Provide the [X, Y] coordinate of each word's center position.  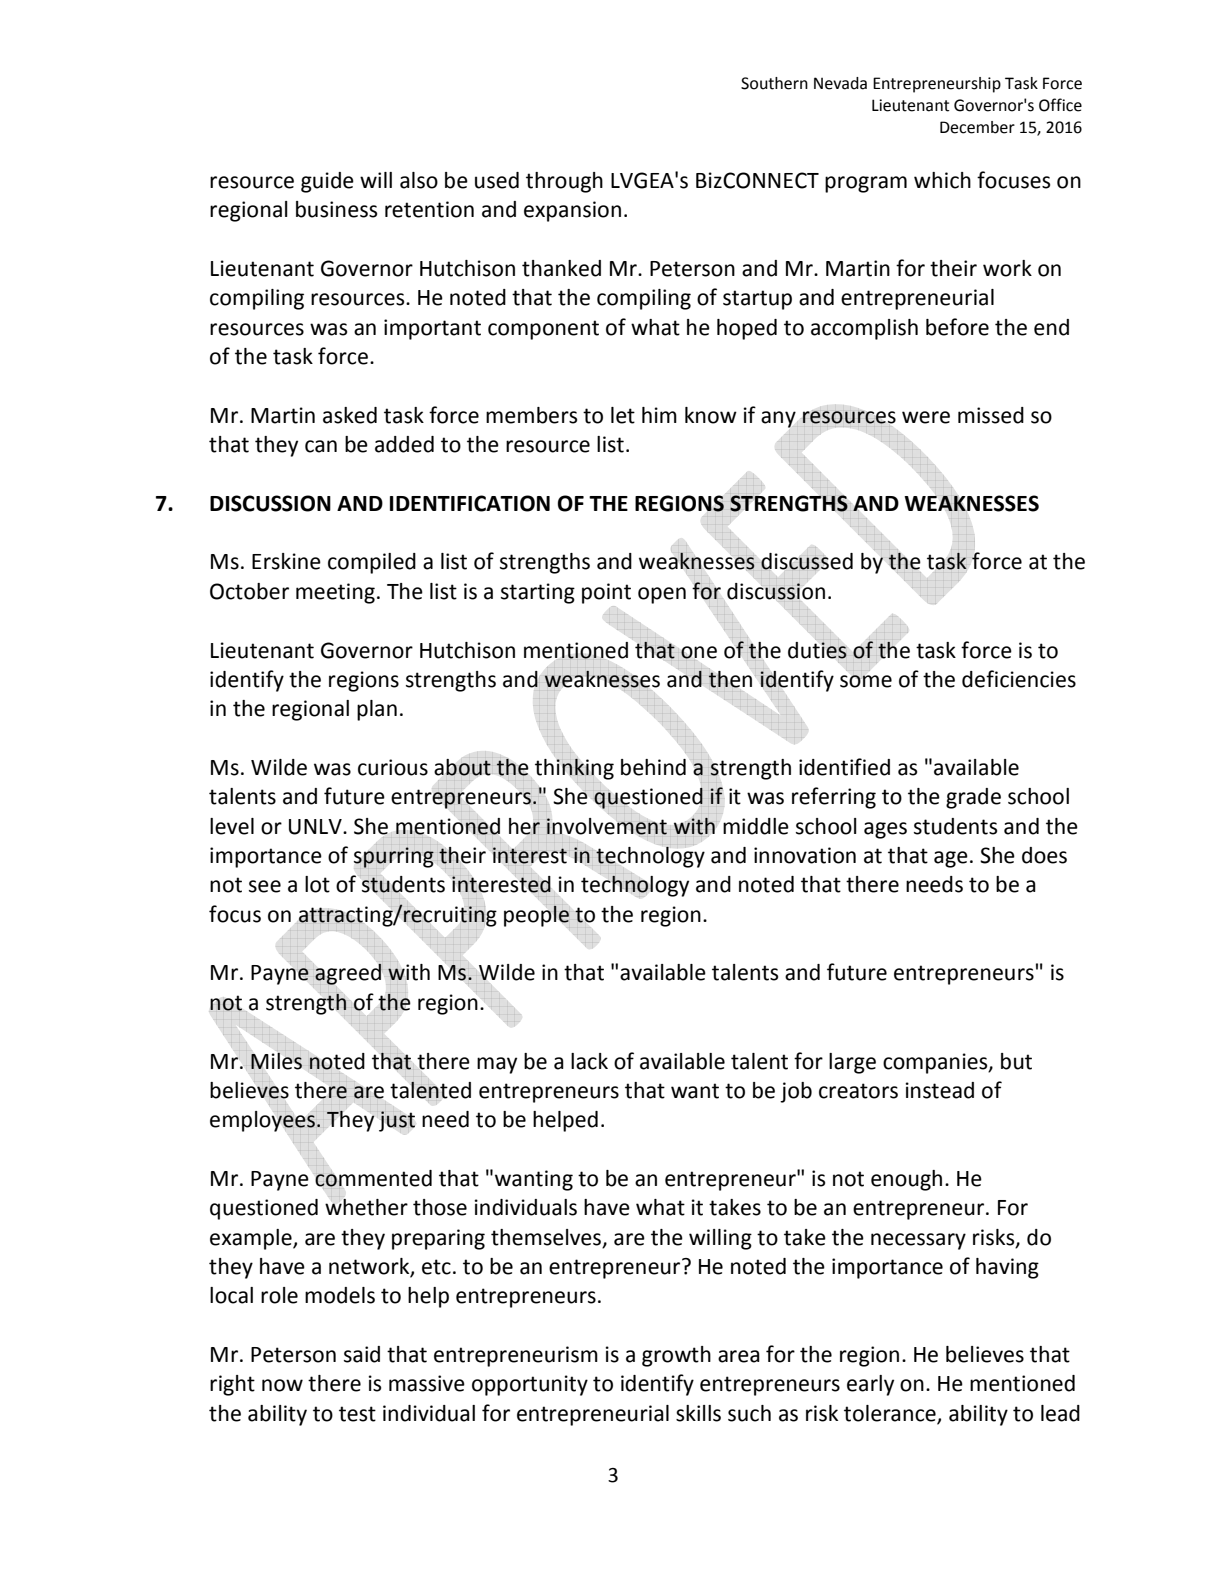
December [977, 127]
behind [653, 767]
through [564, 182]
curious [393, 767]
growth [676, 1356]
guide [327, 182]
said [362, 1354]
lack [589, 1061]
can [321, 446]
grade [973, 798]
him [659, 415]
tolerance [891, 1414]
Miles [277, 1060]
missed [991, 415]
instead [940, 1090]
